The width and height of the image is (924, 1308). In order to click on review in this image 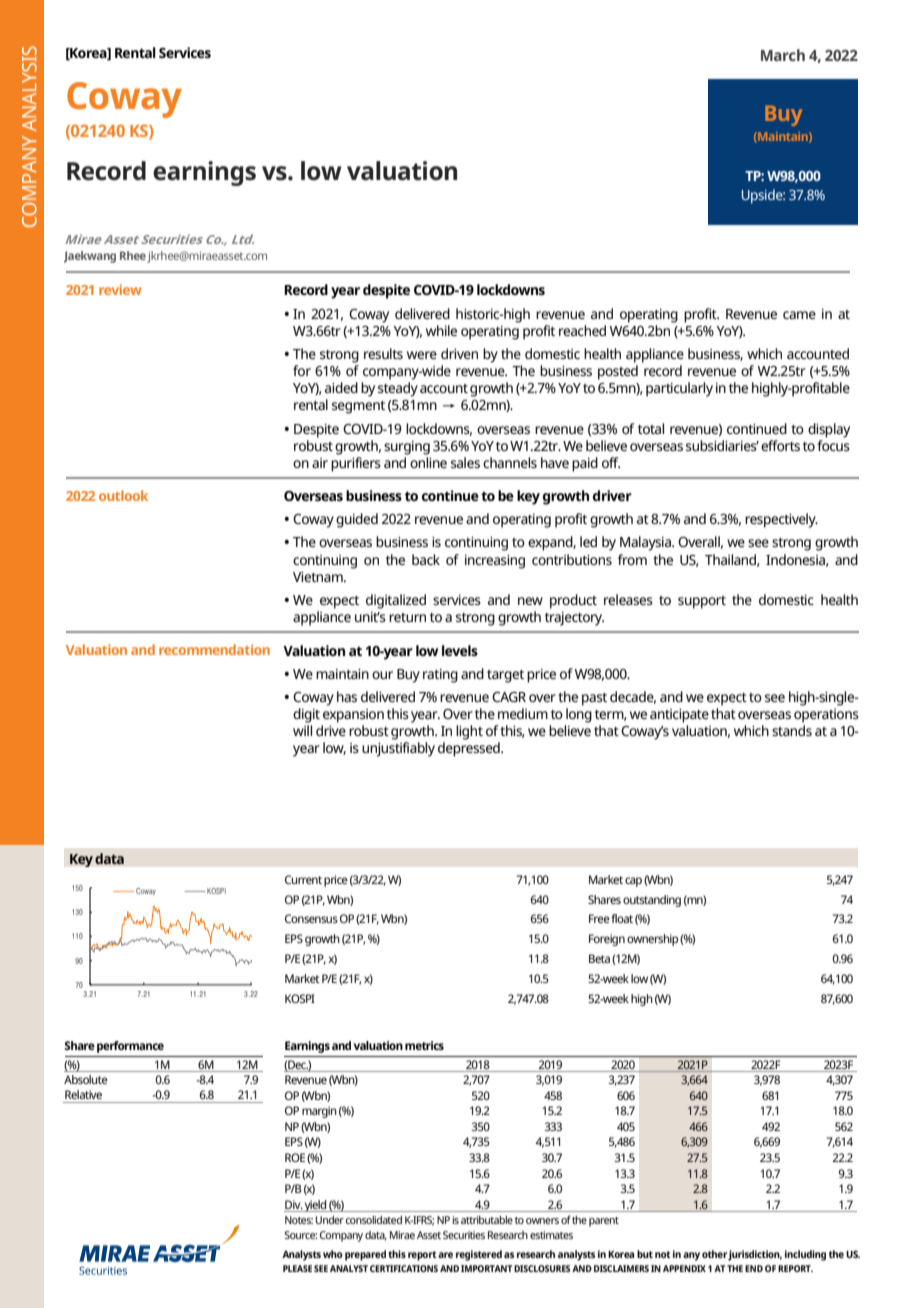, I will do `click(120, 289)`.
